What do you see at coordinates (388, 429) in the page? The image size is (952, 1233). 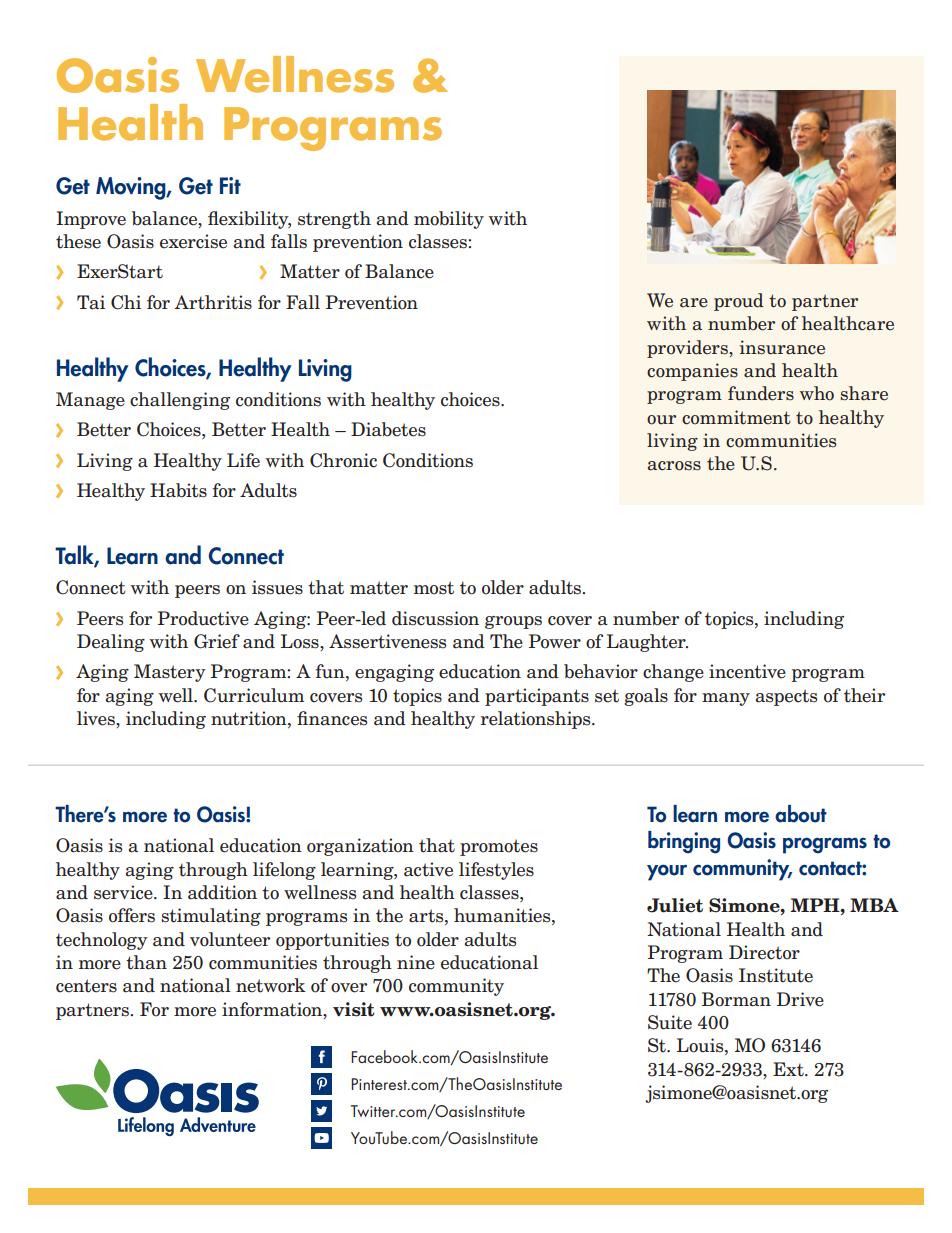 I see `Diabetes` at bounding box center [388, 429].
